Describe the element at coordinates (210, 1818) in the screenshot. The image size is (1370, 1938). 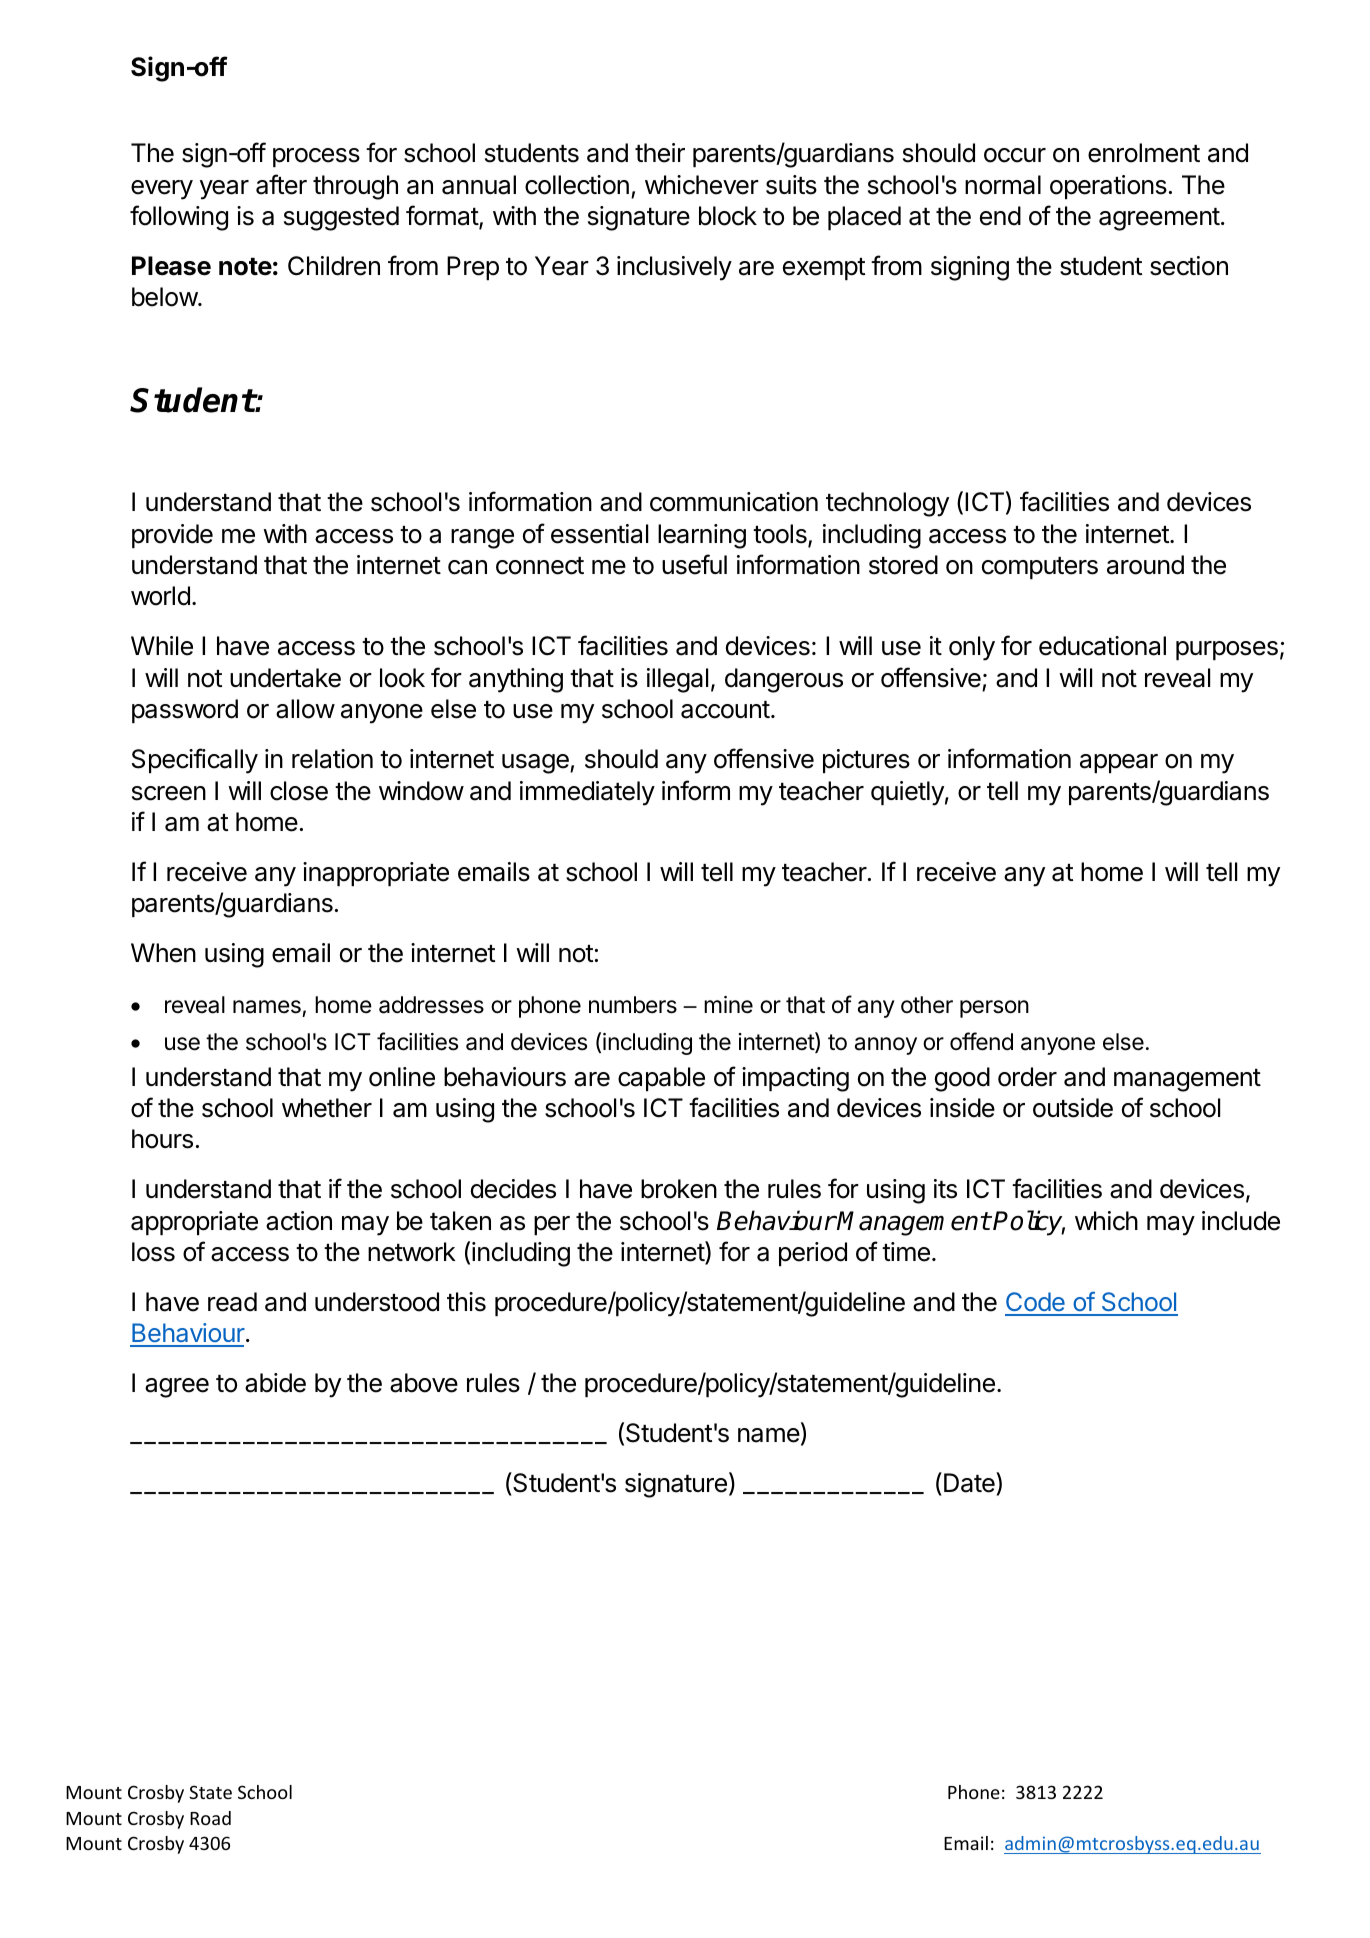
I see `Road` at that location.
